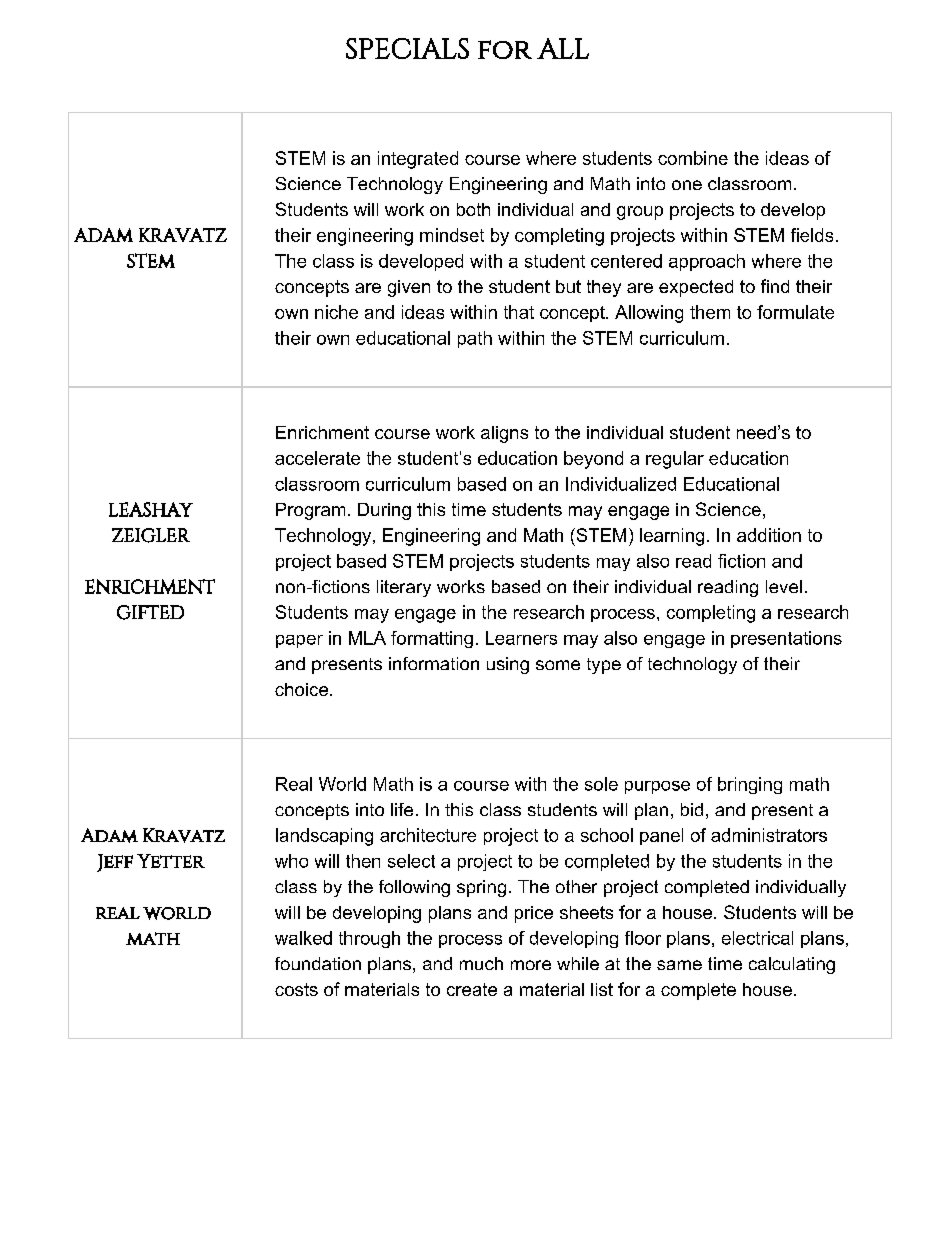  Describe the element at coordinates (296, 989) in the page. I see `costs` at that location.
